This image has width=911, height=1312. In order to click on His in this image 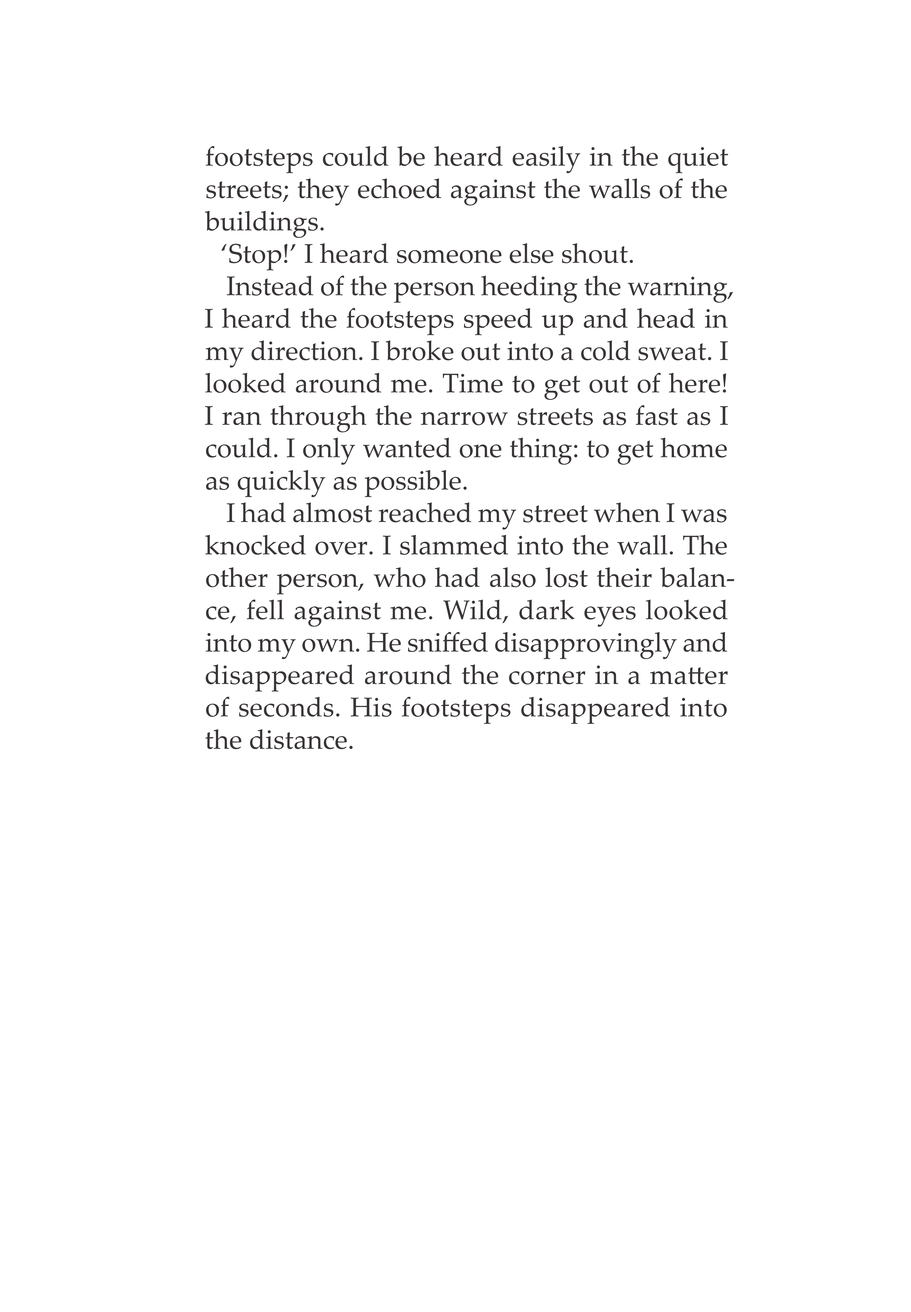, I will do `click(371, 707)`.
